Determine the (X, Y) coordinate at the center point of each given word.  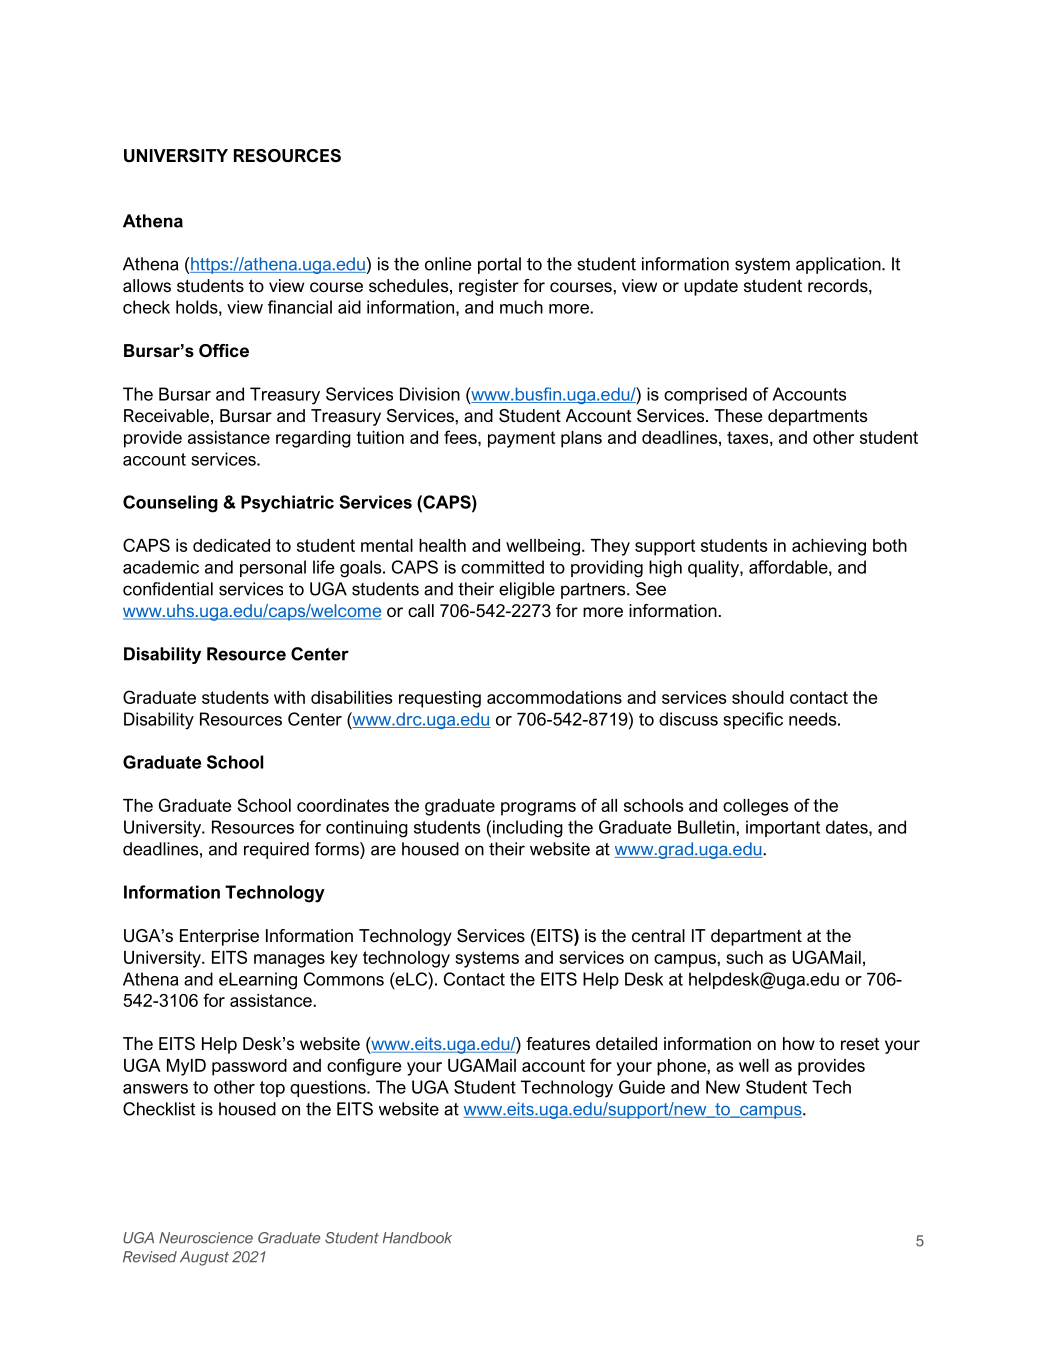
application (839, 265)
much (521, 307)
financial (300, 307)
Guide (642, 1087)
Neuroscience (206, 1238)
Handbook (417, 1238)
